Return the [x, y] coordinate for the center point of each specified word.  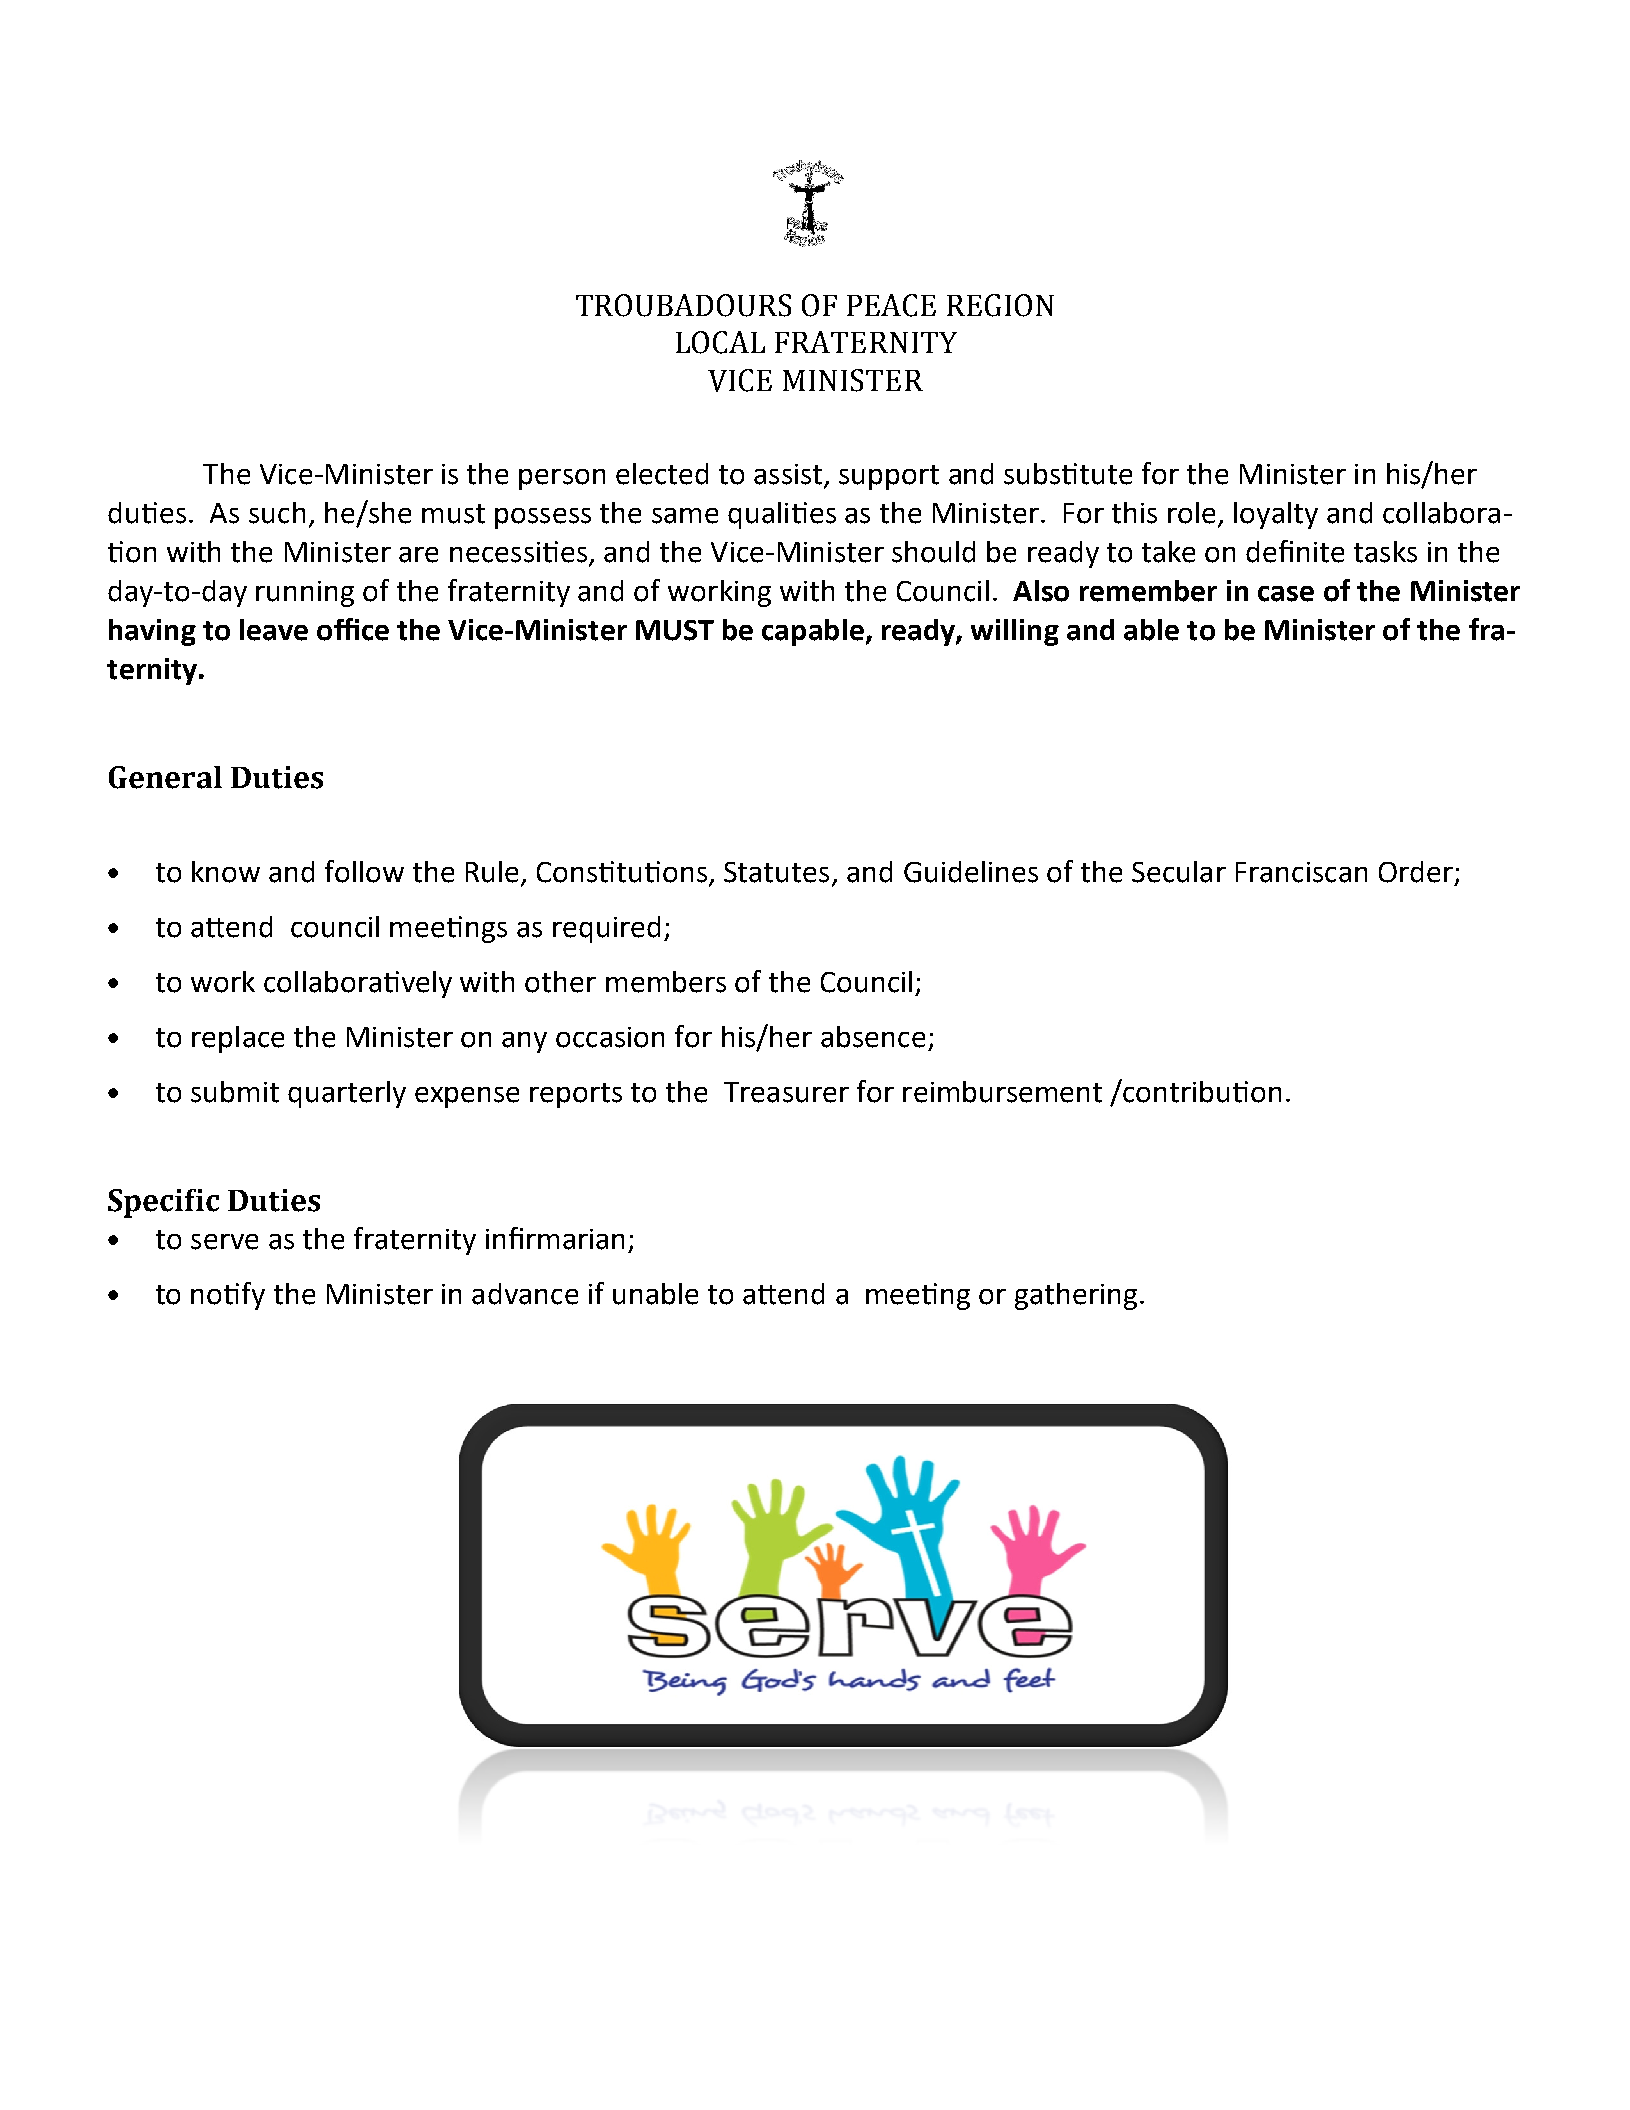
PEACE [891, 305]
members [666, 982]
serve [224, 1242]
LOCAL [720, 342]
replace [238, 1039]
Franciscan [1301, 872]
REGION [1000, 305]
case [1286, 594]
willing [1015, 632]
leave [274, 630]
